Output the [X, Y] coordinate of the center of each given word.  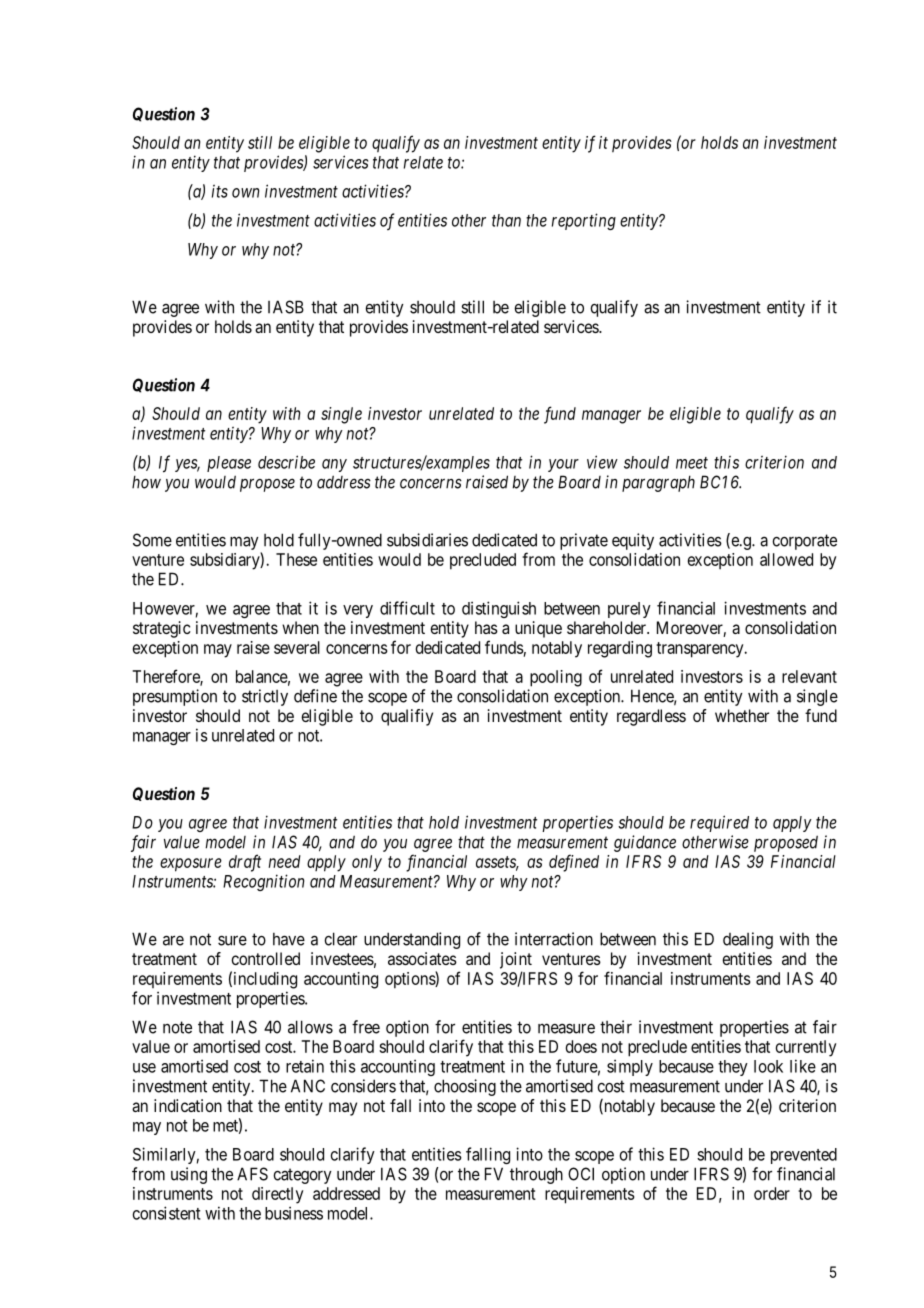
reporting [584, 221]
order [772, 1193]
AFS [252, 1174]
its [220, 191]
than [506, 220]
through [536, 1175]
